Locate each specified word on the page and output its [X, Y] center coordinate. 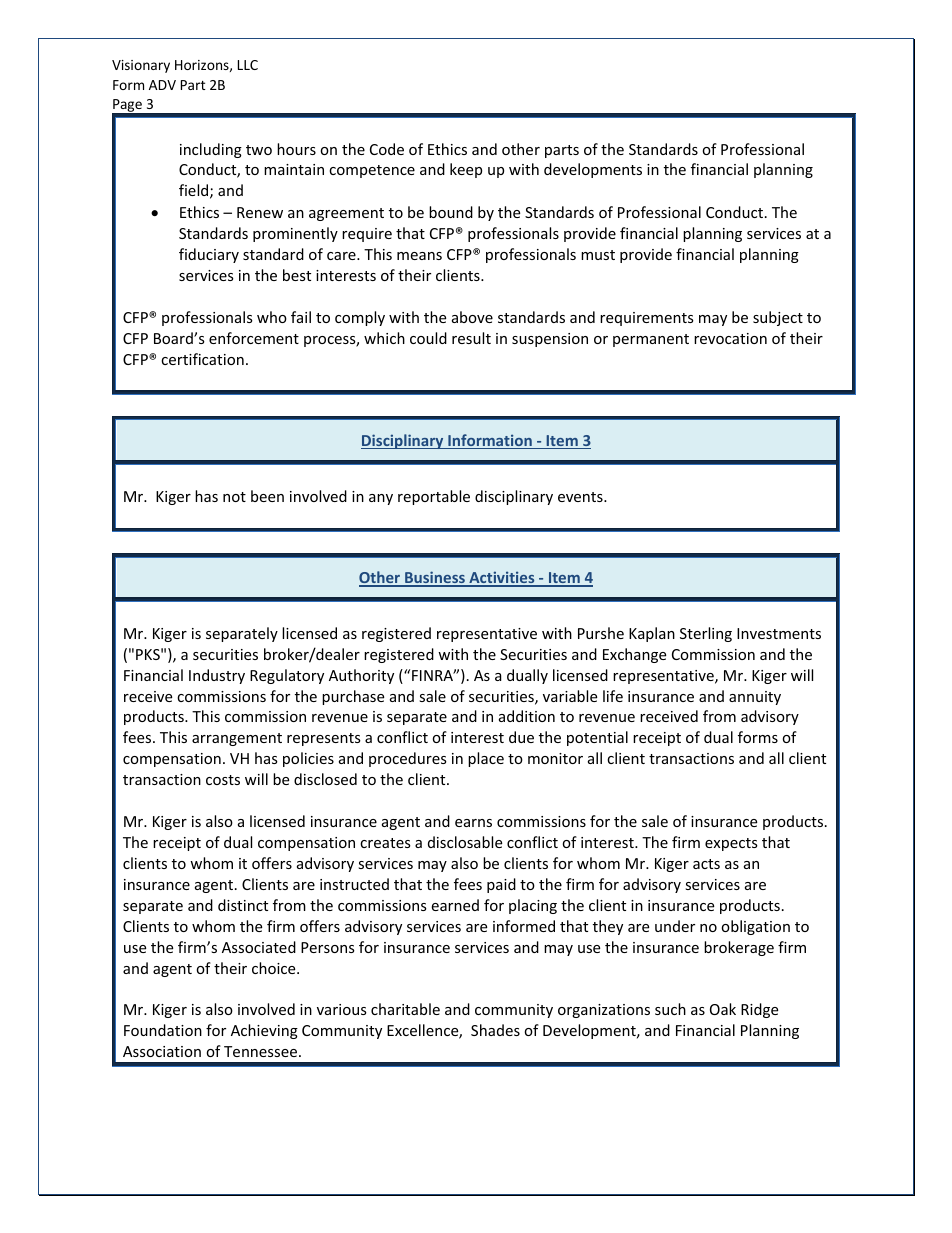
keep [466, 170]
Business [435, 578]
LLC [248, 65]
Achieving [264, 1031]
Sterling [706, 634]
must [598, 255]
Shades [495, 1030]
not [234, 497]
